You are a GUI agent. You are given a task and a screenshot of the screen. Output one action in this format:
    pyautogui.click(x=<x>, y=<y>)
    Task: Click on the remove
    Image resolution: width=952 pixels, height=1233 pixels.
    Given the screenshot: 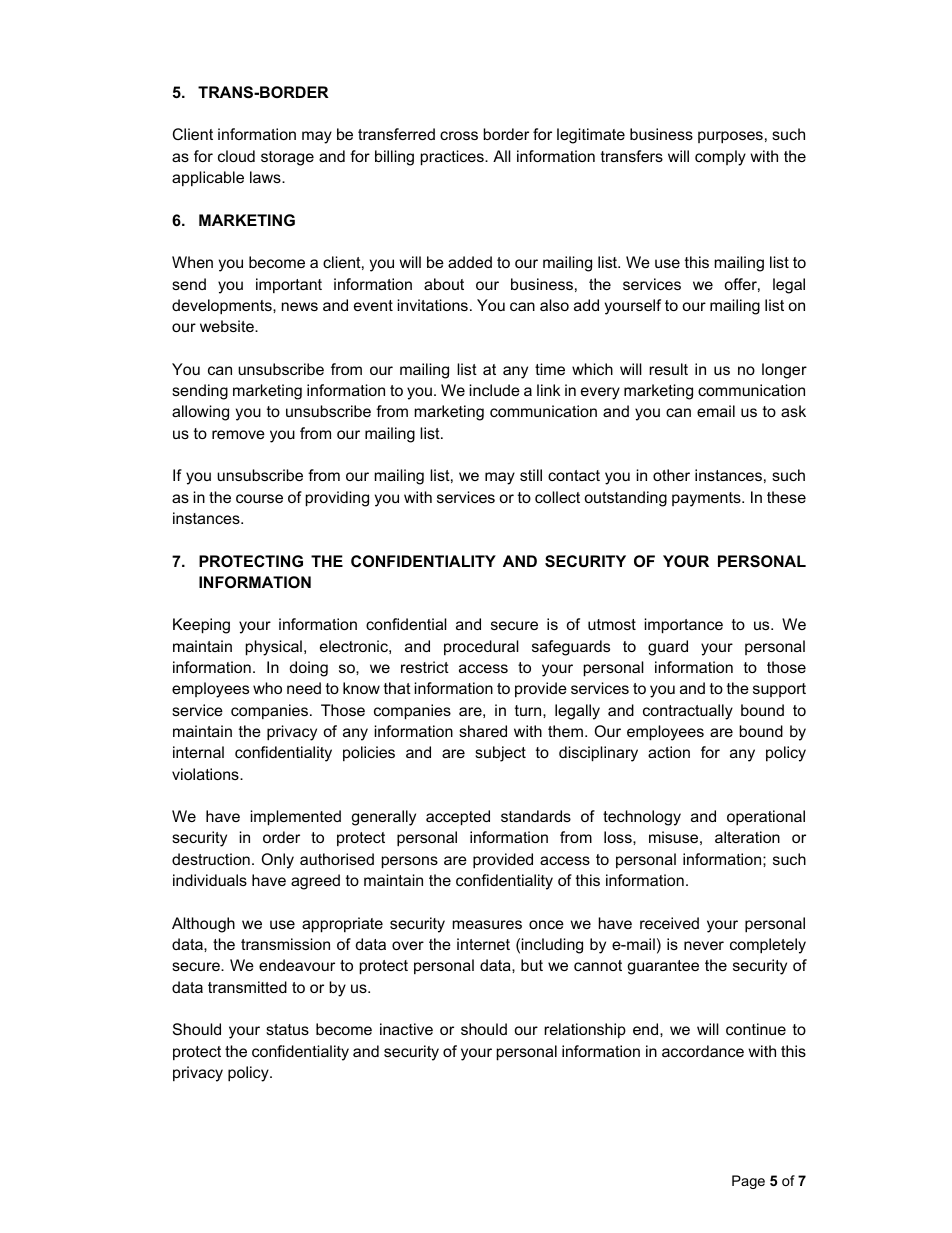 What is the action you would take?
    pyautogui.click(x=238, y=434)
